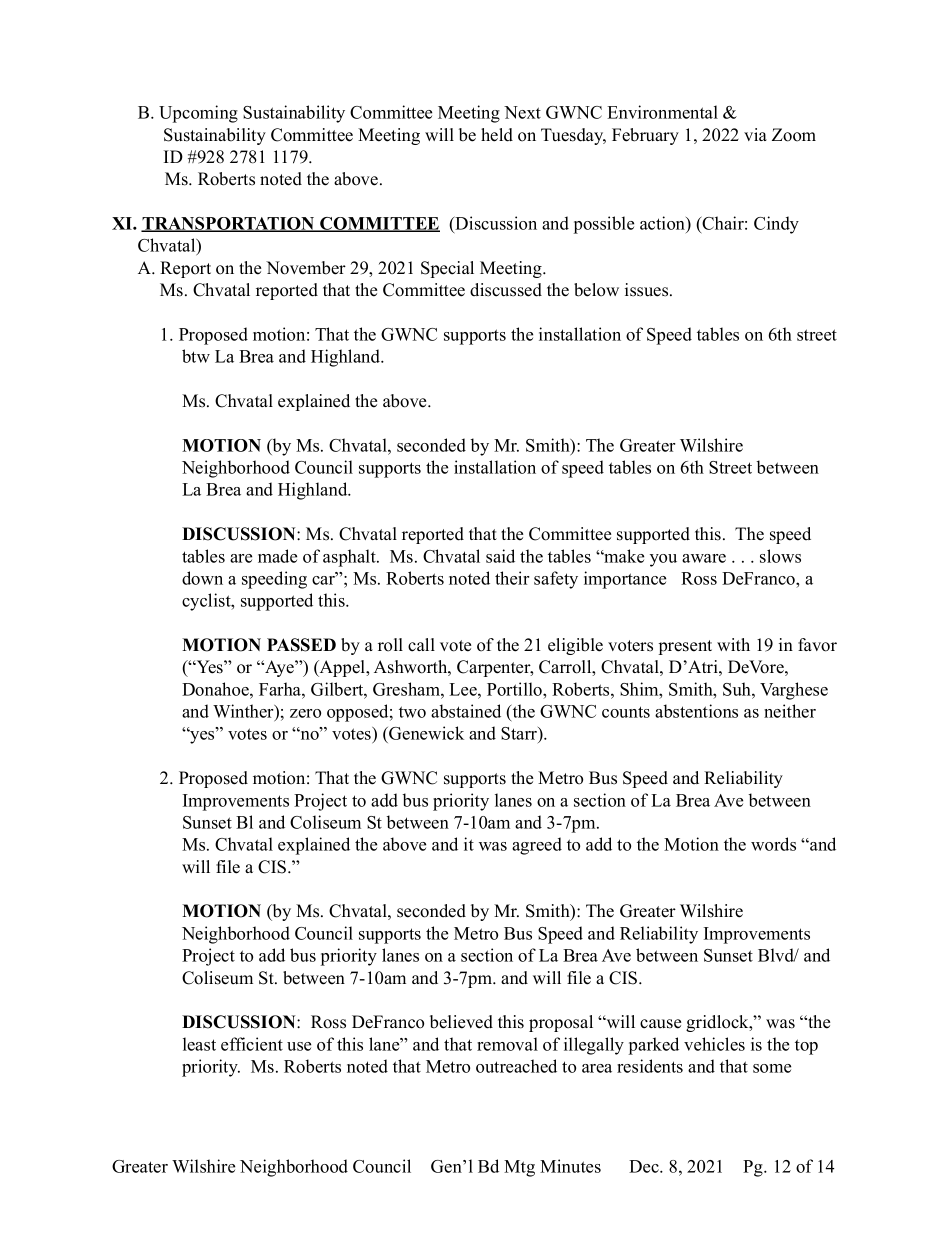 The image size is (952, 1233). What do you see at coordinates (519, 1168) in the screenshot?
I see `Mtg` at bounding box center [519, 1168].
